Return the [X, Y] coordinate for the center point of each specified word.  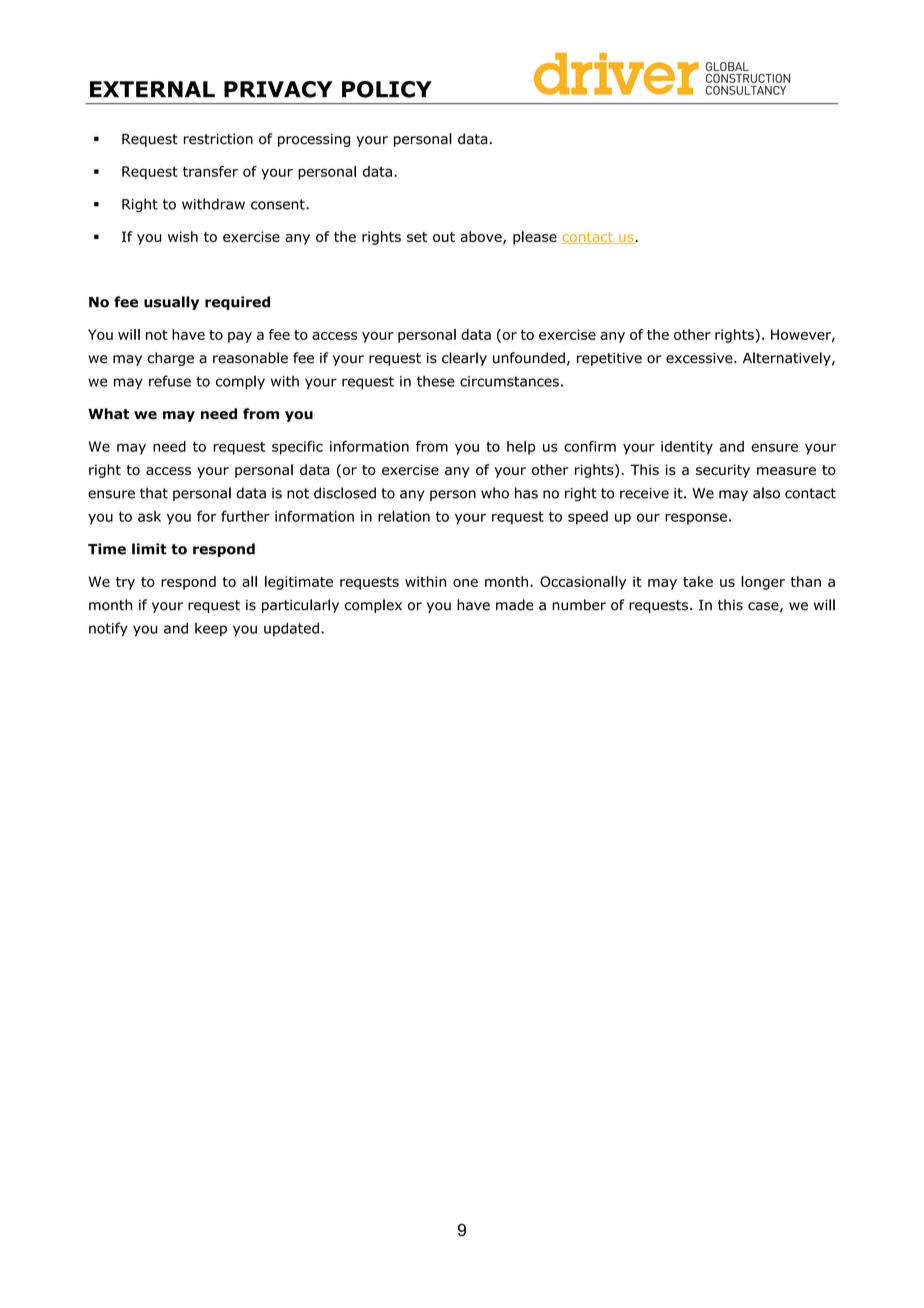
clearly [464, 359]
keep [211, 630]
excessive [700, 358]
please [535, 238]
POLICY [387, 89]
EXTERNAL [152, 89]
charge [171, 359]
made [515, 605]
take [698, 581]
